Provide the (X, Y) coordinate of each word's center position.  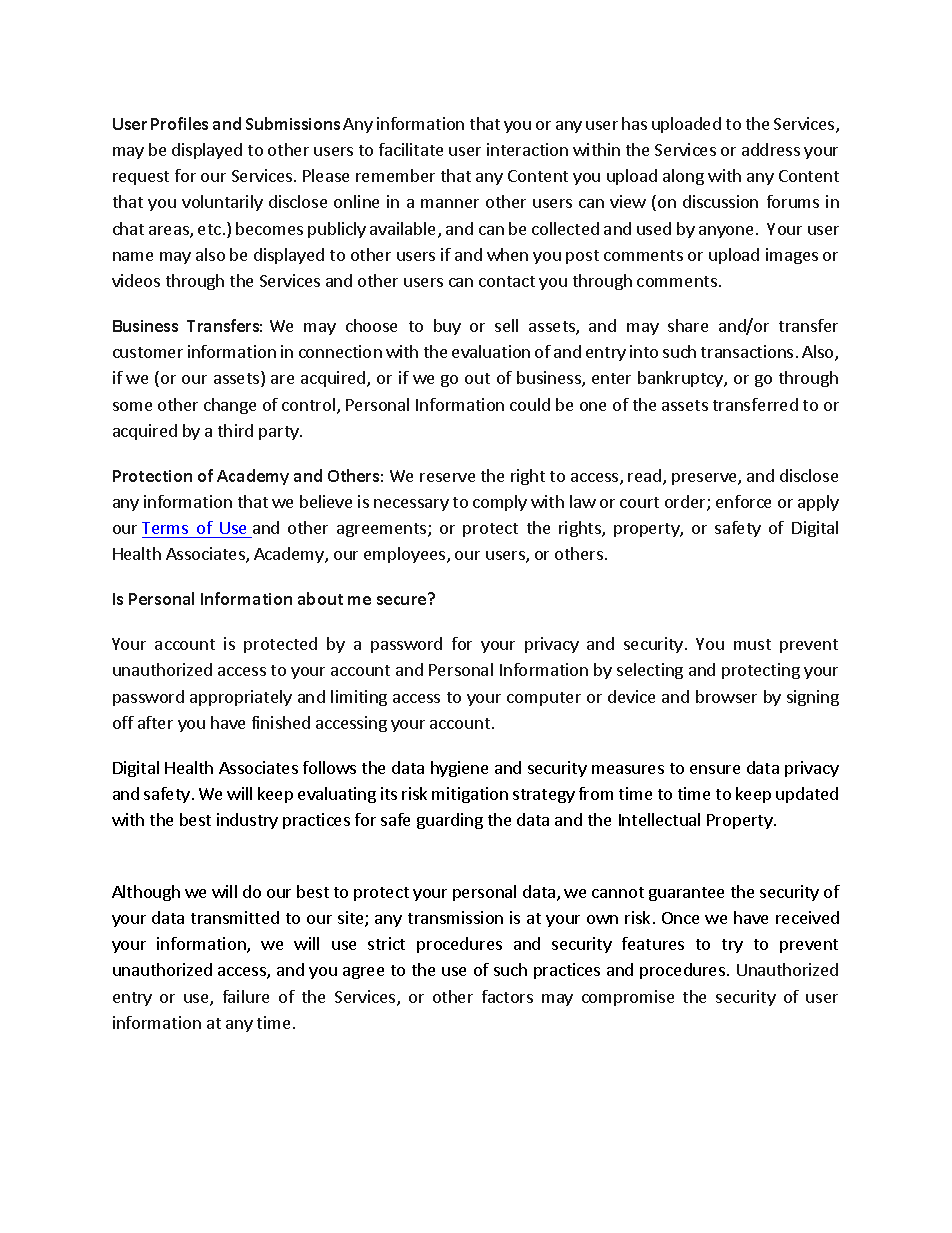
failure (246, 996)
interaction (527, 149)
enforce (743, 501)
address (771, 149)
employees (406, 555)
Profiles (179, 123)
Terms (165, 528)
